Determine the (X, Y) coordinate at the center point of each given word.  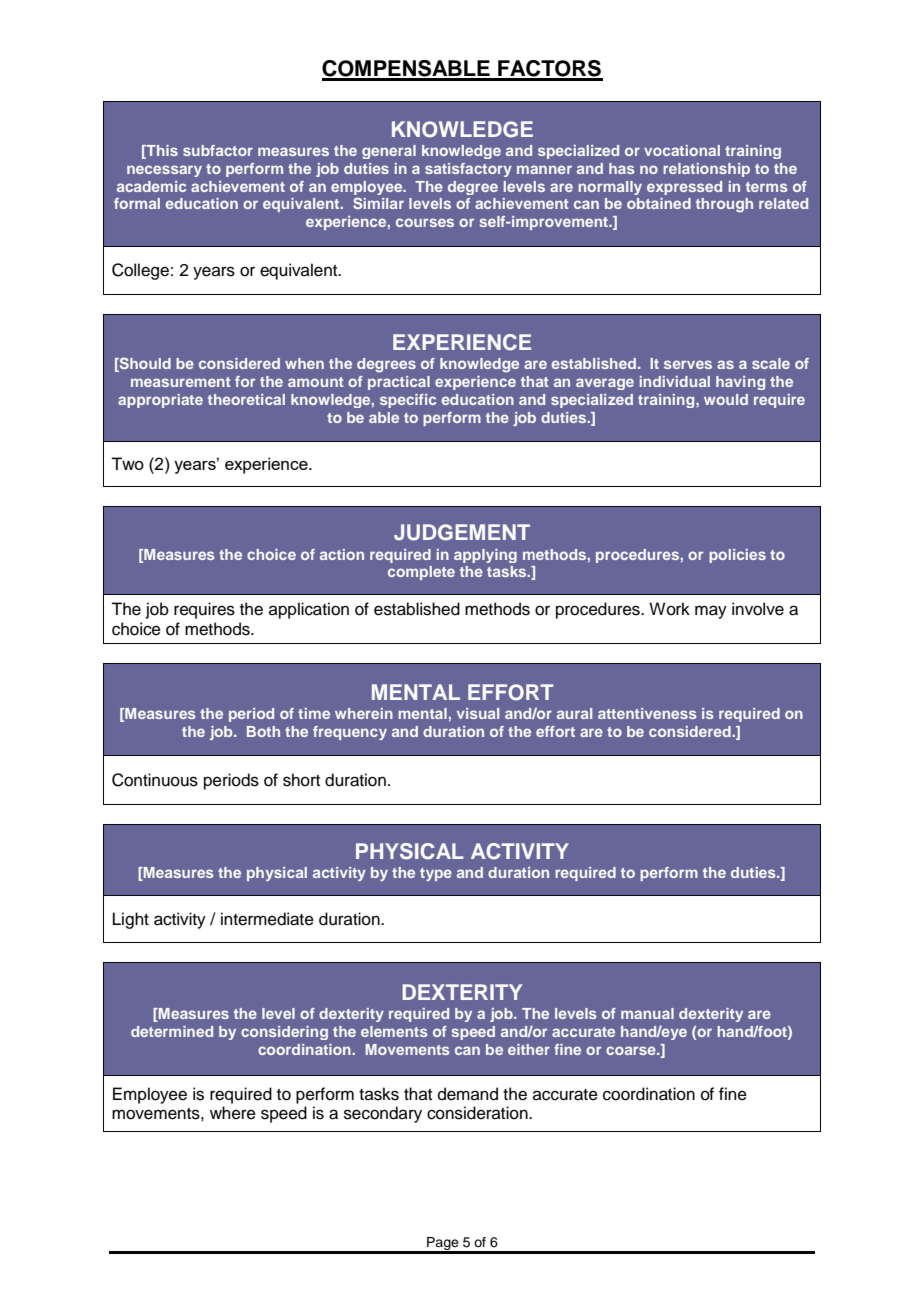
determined (172, 1031)
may (711, 612)
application (309, 610)
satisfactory (468, 170)
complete (421, 573)
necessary (164, 171)
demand (468, 1094)
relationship (706, 170)
